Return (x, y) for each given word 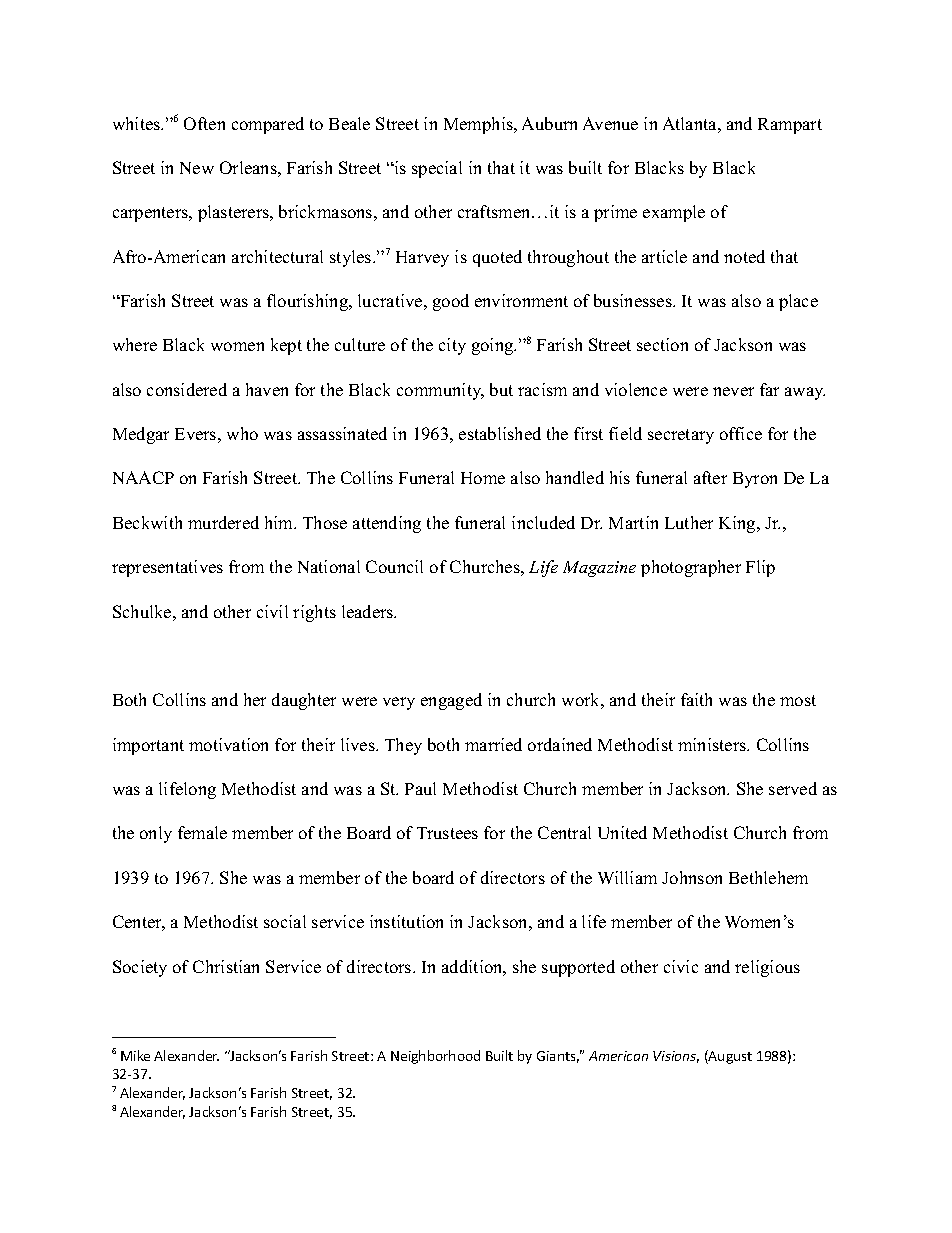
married (493, 744)
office (741, 433)
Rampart (790, 126)
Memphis (479, 125)
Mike (135, 1055)
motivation (228, 744)
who (242, 433)
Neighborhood (435, 1057)
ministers (713, 744)
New (197, 168)
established (500, 433)
